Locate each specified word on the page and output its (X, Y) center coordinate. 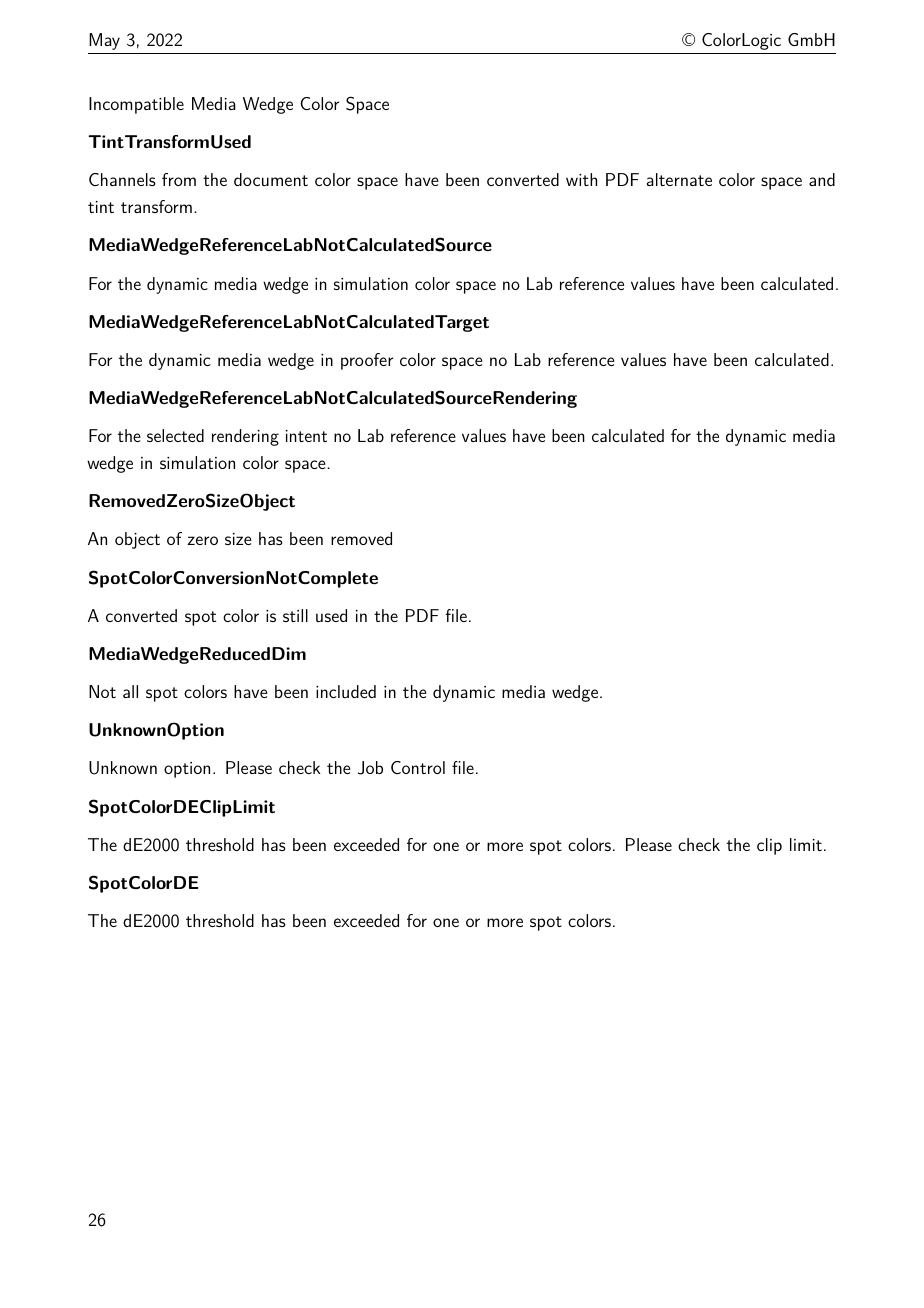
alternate (679, 179)
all (130, 691)
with (581, 179)
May (104, 41)
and (822, 179)
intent (306, 436)
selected (175, 435)
